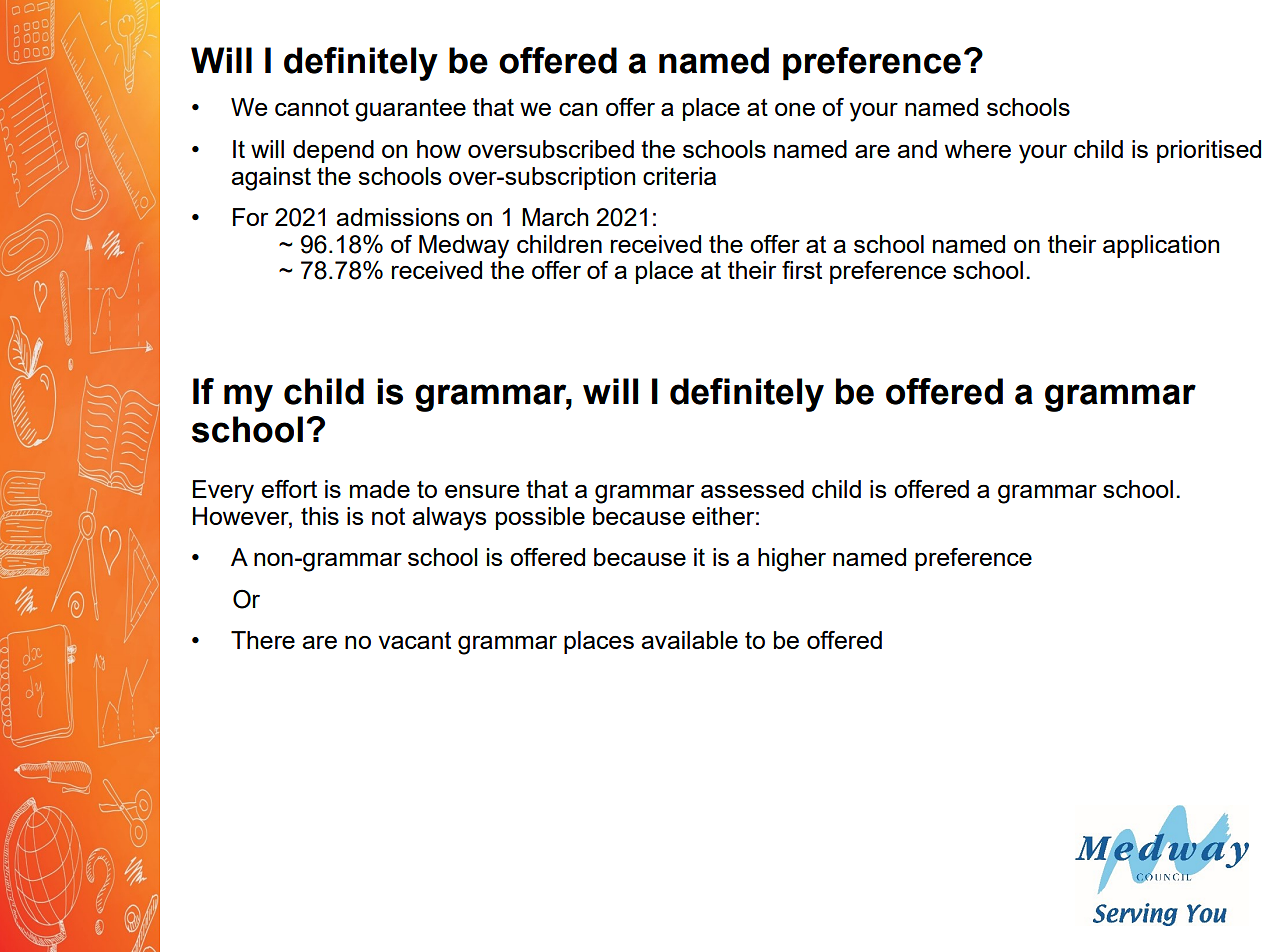 This screenshot has height=952, width=1270. I want to click on one, so click(795, 109).
